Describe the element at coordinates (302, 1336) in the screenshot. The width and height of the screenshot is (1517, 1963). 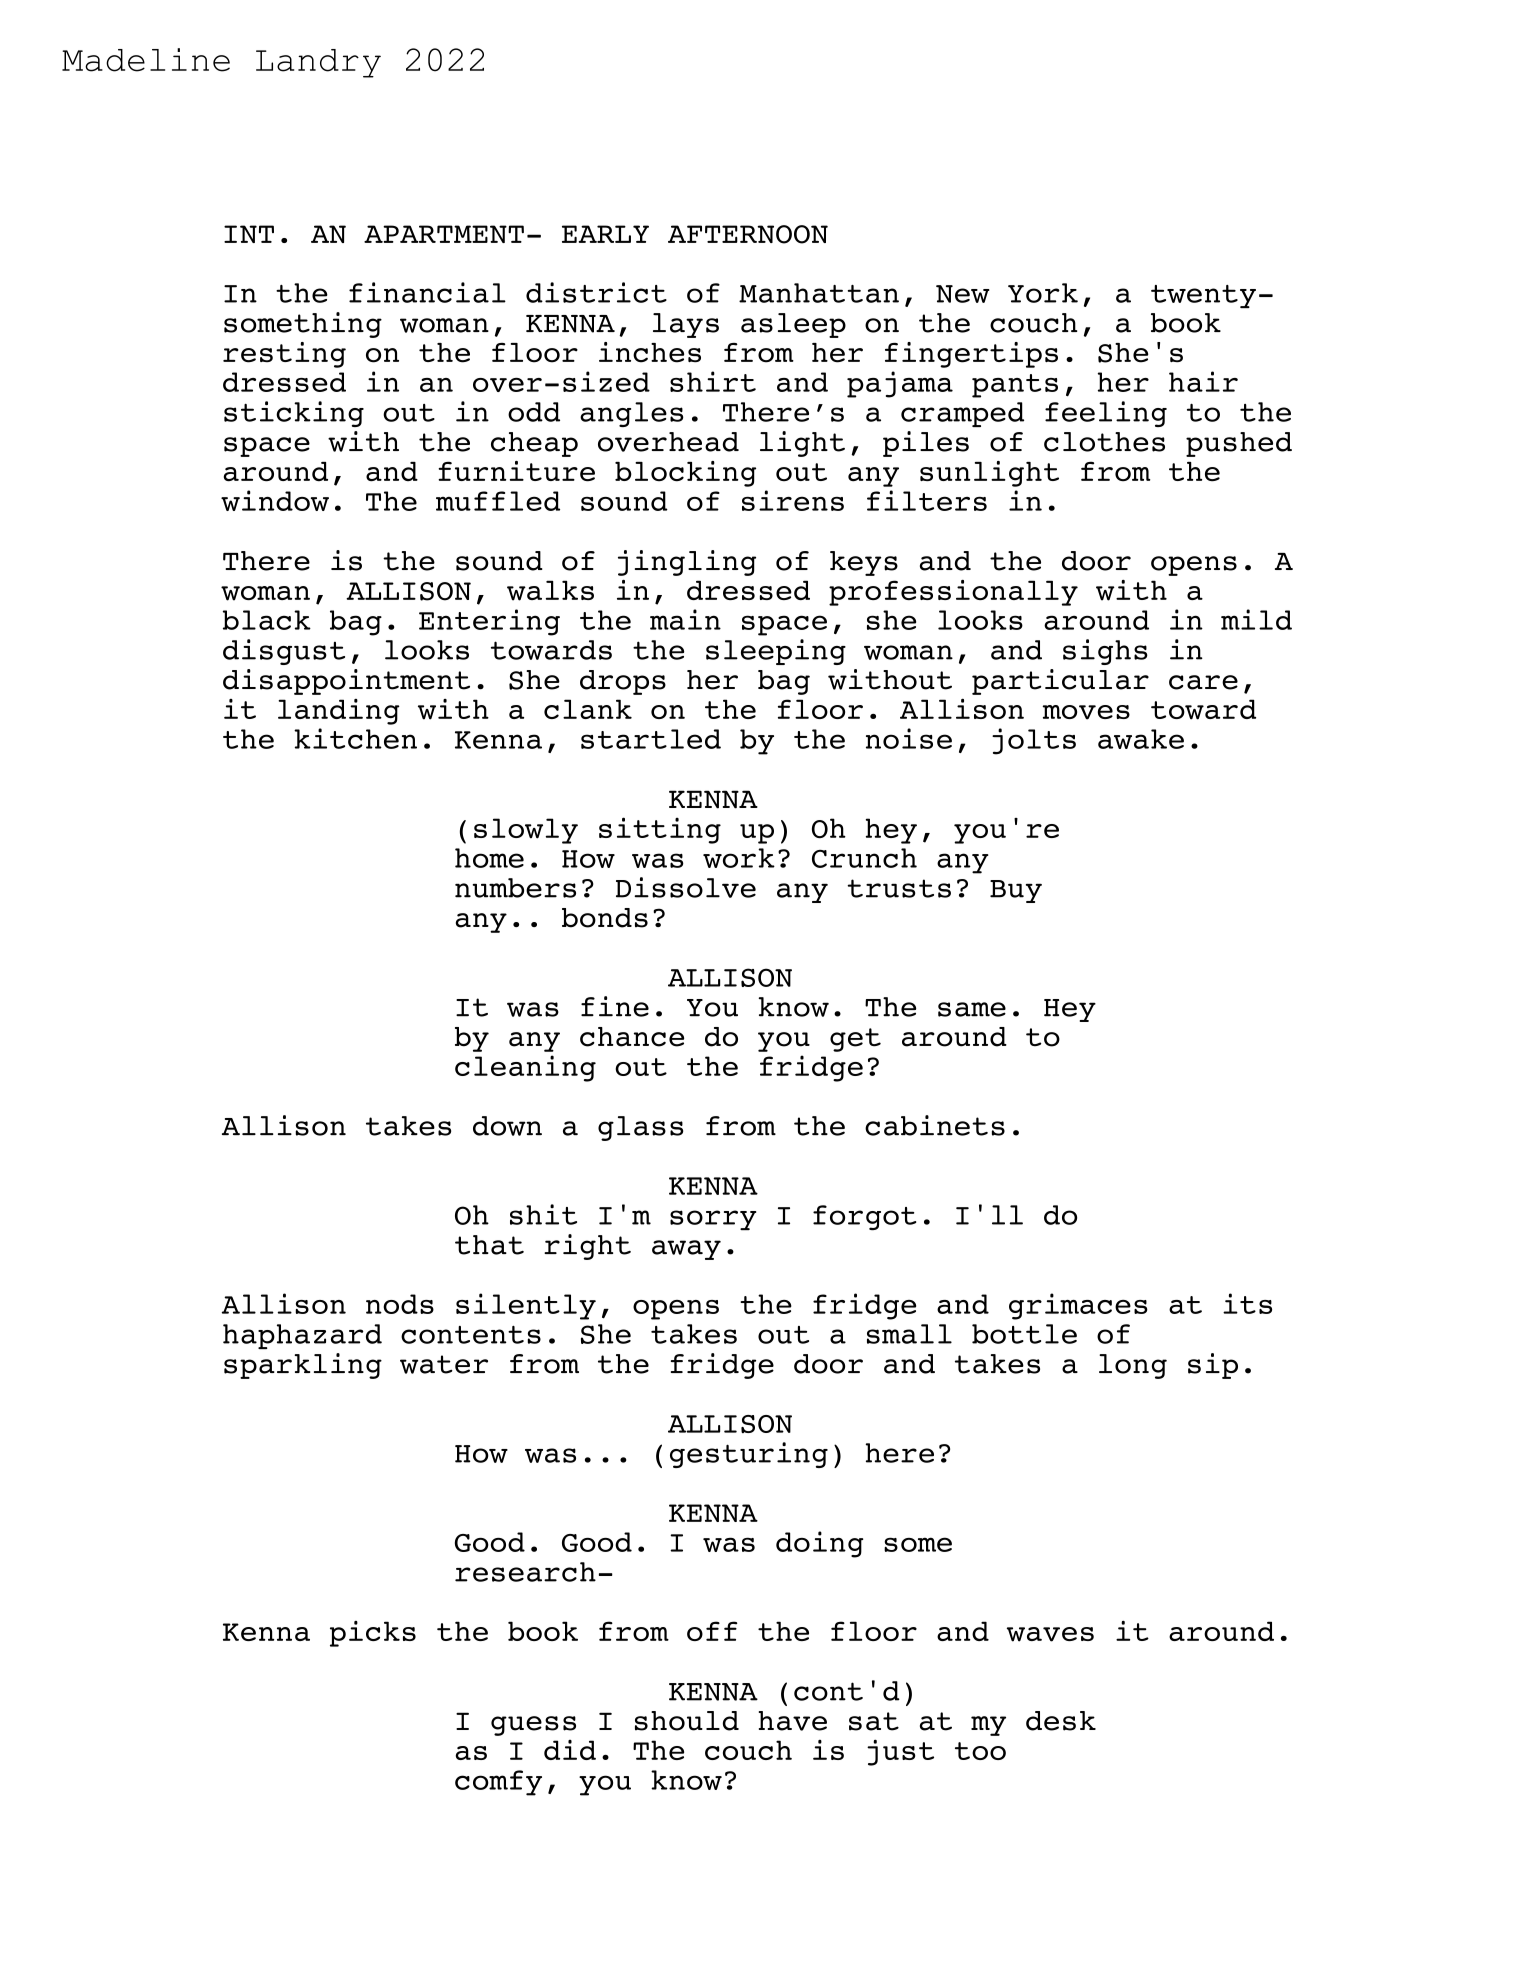
I see `haphazard` at that location.
